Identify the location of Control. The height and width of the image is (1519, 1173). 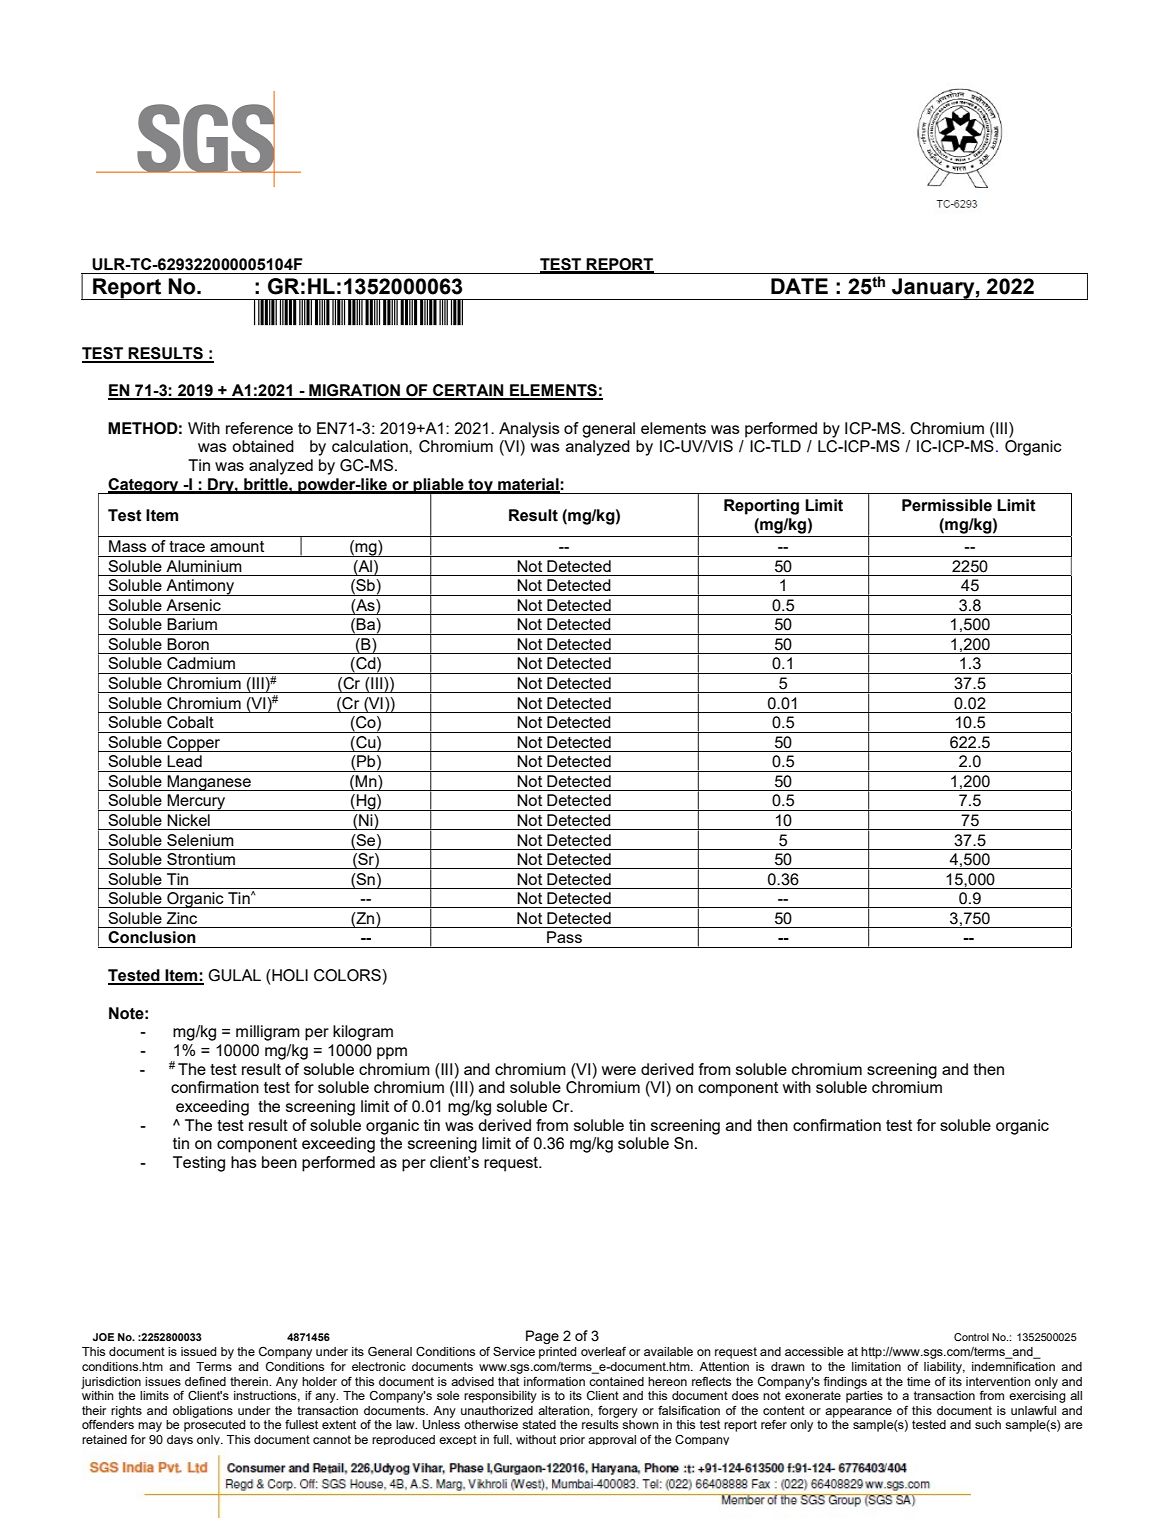
(971, 1337).
